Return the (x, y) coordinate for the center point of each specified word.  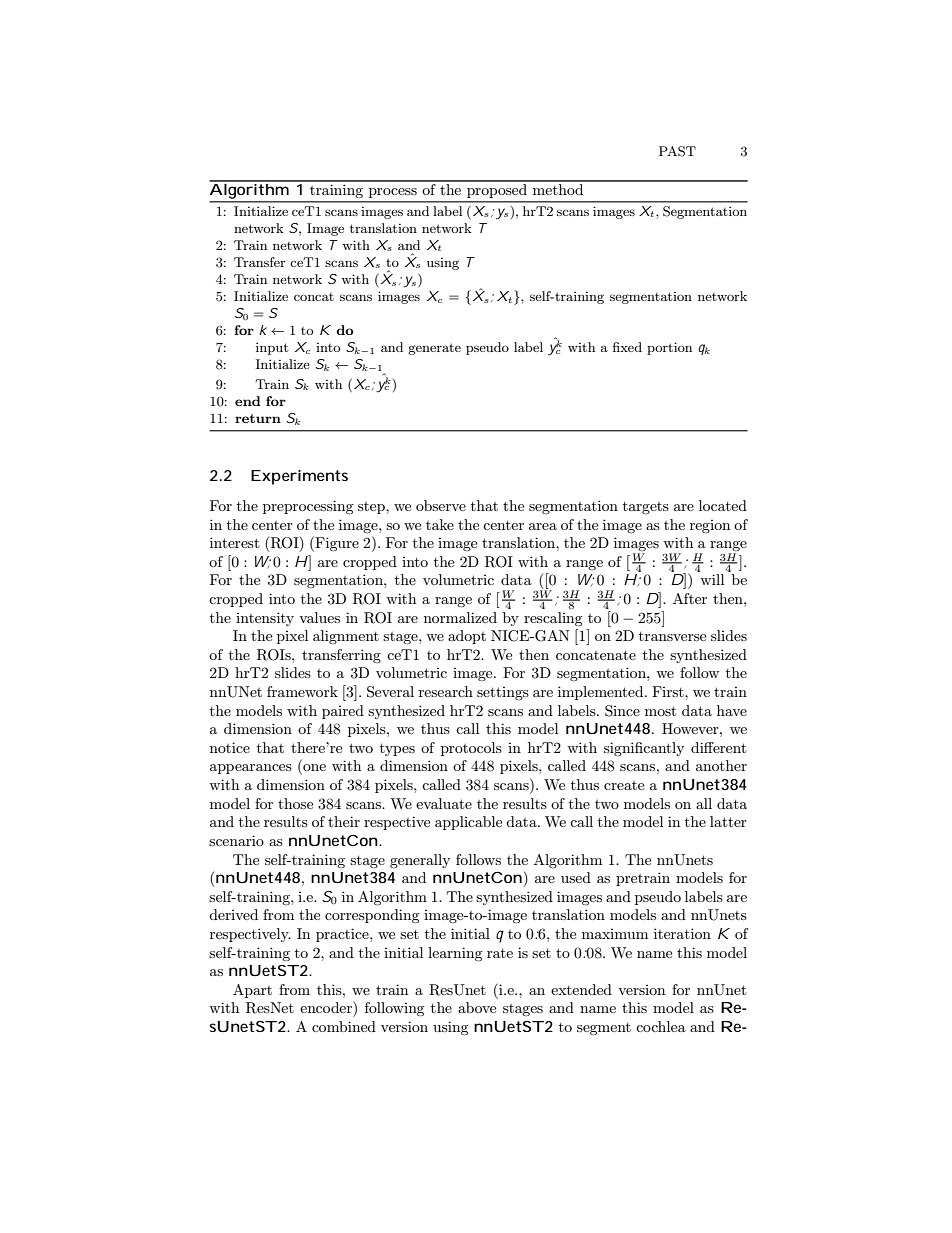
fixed (627, 347)
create (624, 785)
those (295, 803)
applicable (468, 823)
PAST (677, 151)
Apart (252, 991)
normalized (460, 617)
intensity (265, 619)
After (690, 598)
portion (669, 348)
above (477, 1007)
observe (441, 505)
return (258, 418)
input (272, 349)
